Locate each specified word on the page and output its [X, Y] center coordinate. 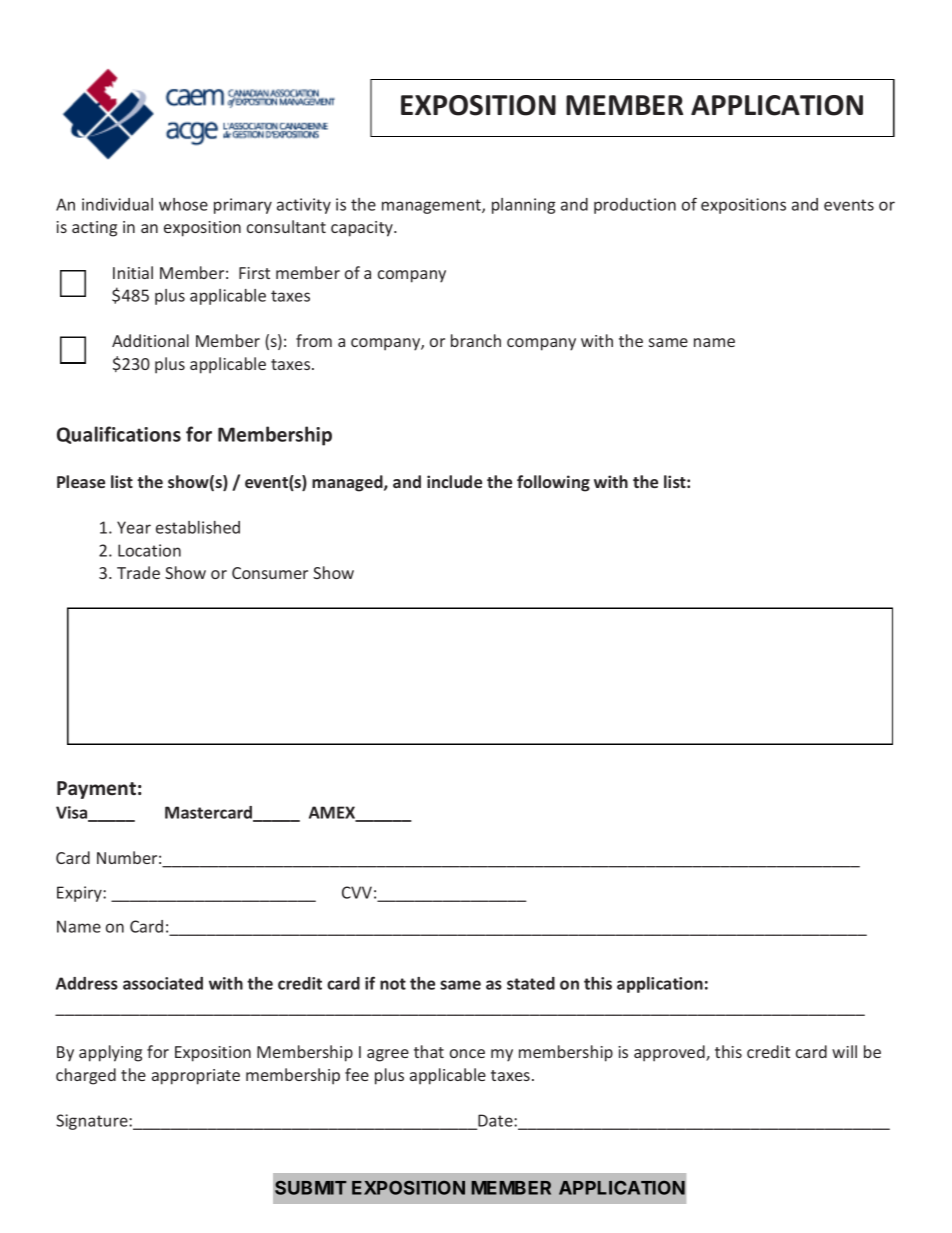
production [635, 206]
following [553, 483]
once [467, 1053]
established [198, 527]
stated [531, 983]
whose [183, 204]
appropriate [196, 1077]
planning [523, 206]
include [454, 481]
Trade [138, 572]
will [844, 1051]
